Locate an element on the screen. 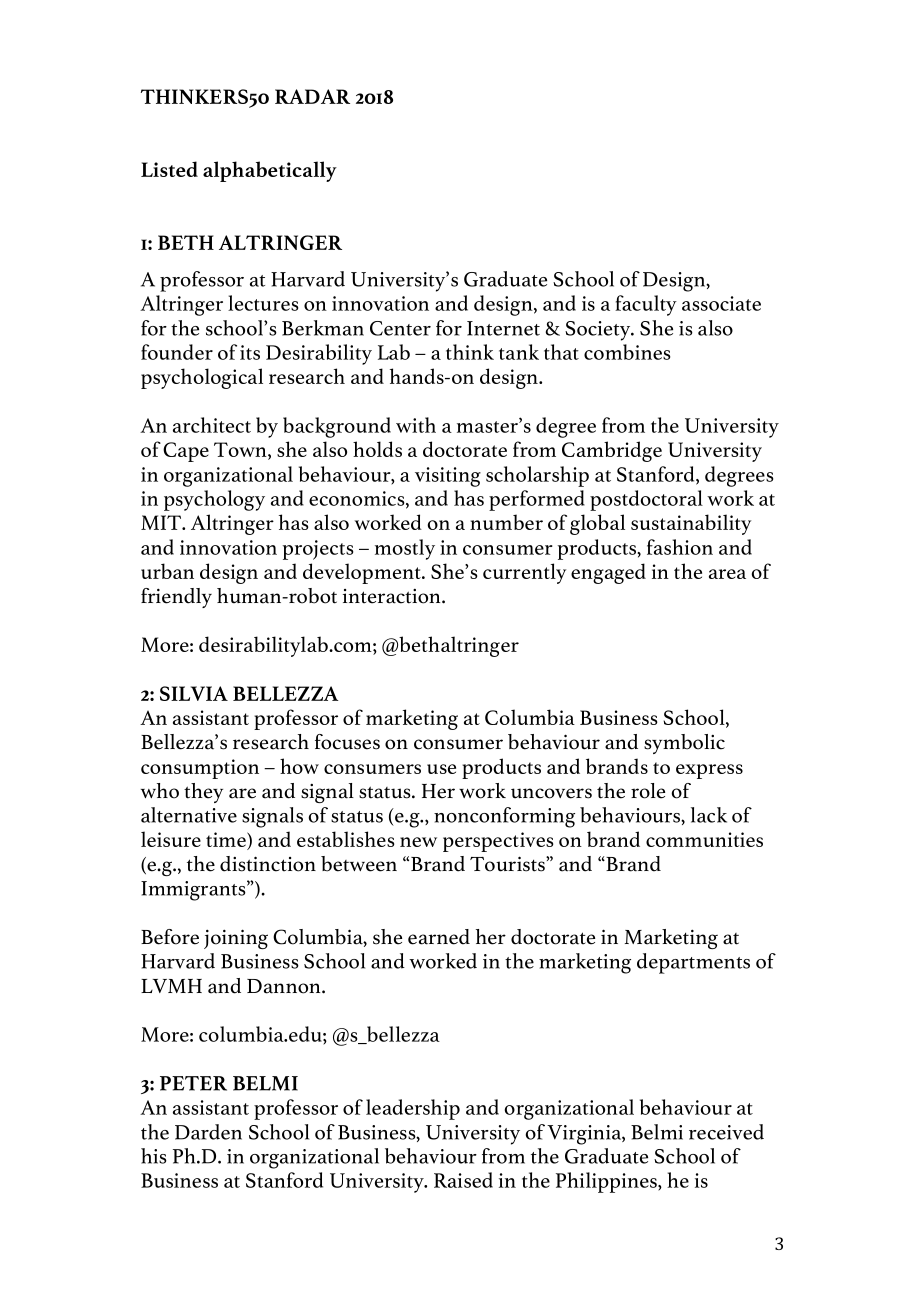  alphabetically is located at coordinates (270, 171).
